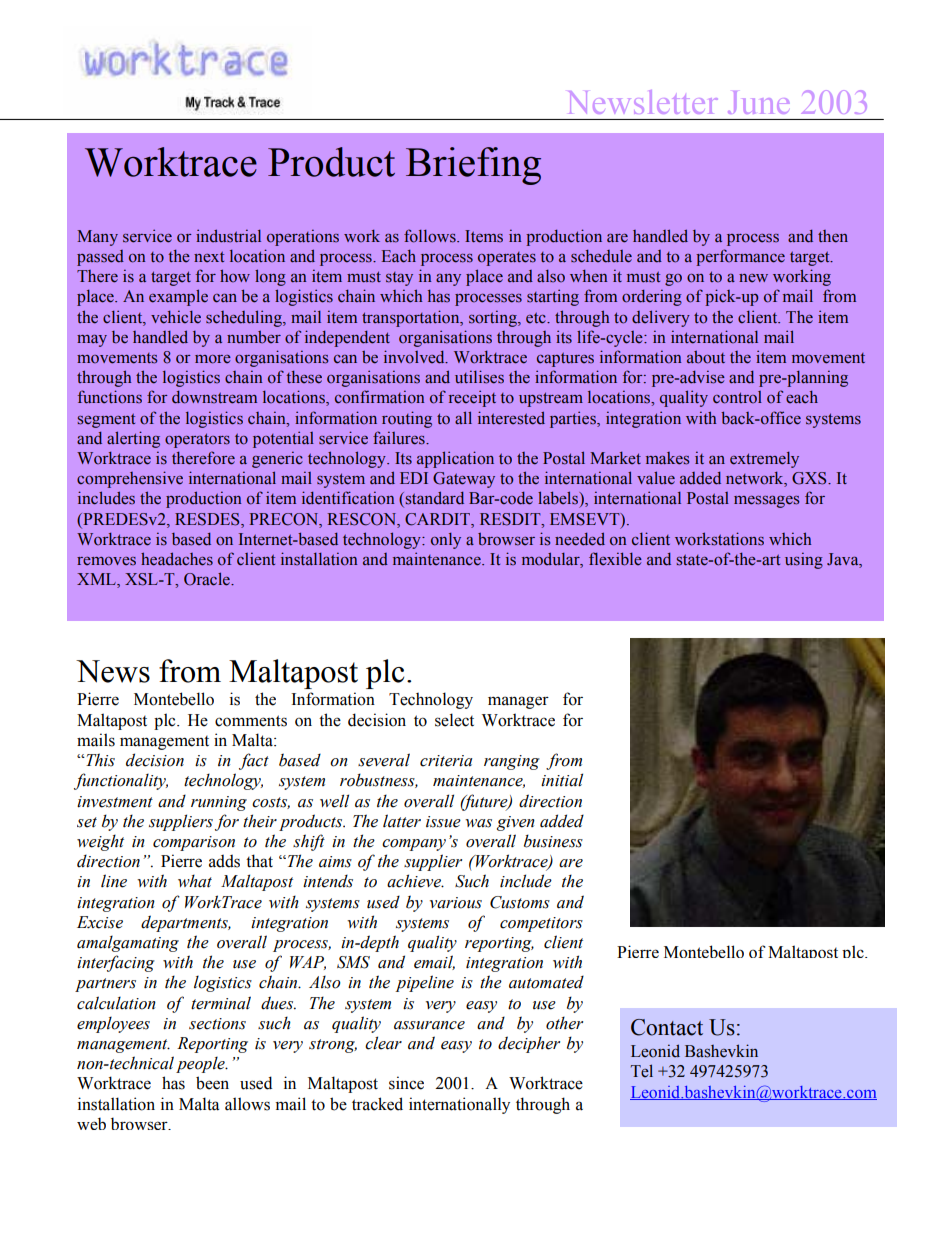 The width and height of the screenshot is (952, 1233). Describe the element at coordinates (228, 236) in the screenshot. I see `industrial` at that location.
